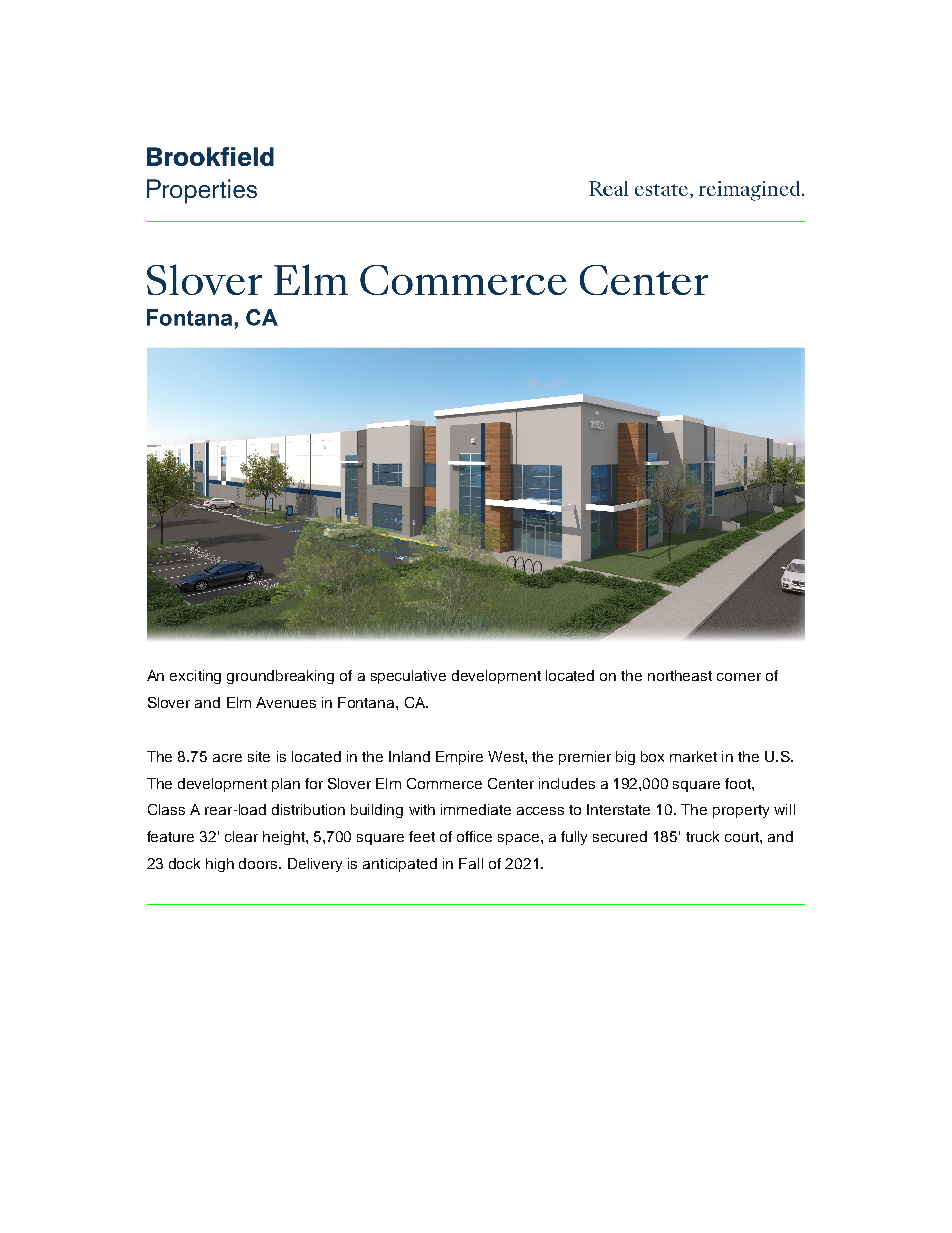 The image size is (952, 1233). Describe the element at coordinates (702, 836) in the image. I see `truck` at that location.
